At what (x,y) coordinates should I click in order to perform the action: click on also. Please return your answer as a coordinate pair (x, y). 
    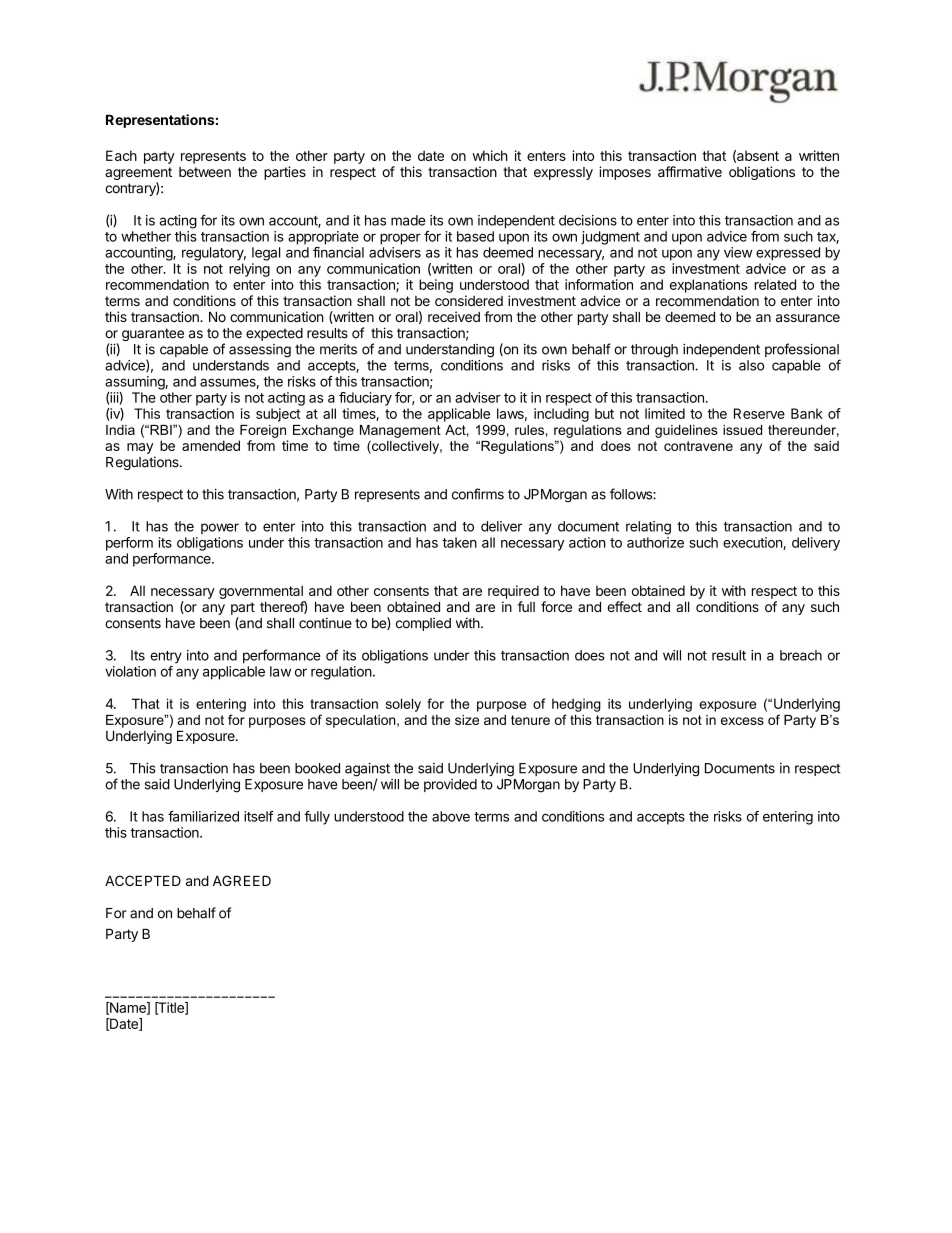
    Looking at the image, I should click on (751, 365).
